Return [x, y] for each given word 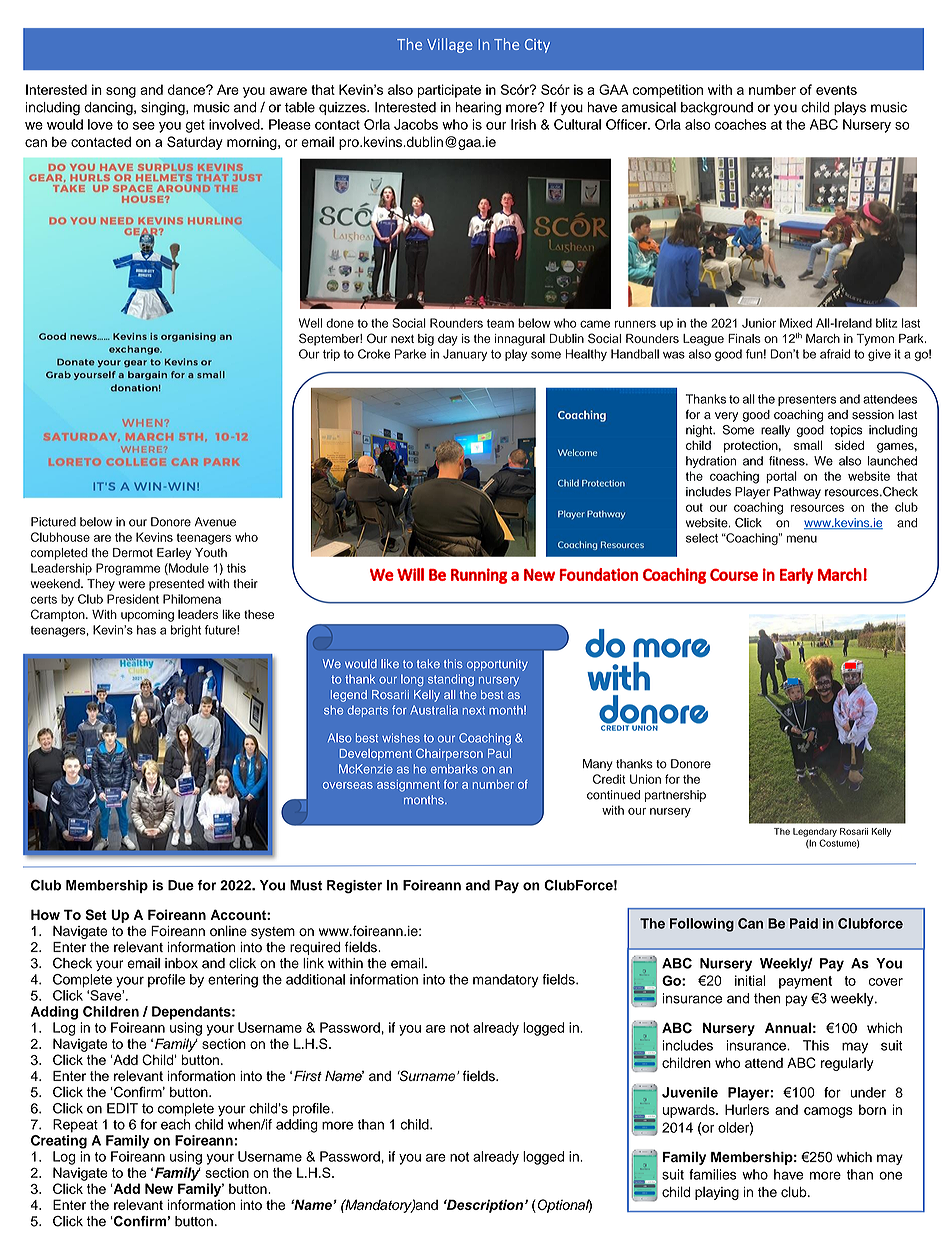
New [159, 1188]
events [836, 90]
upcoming [147, 616]
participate [449, 91]
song [121, 92]
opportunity [497, 665]
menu [801, 539]
